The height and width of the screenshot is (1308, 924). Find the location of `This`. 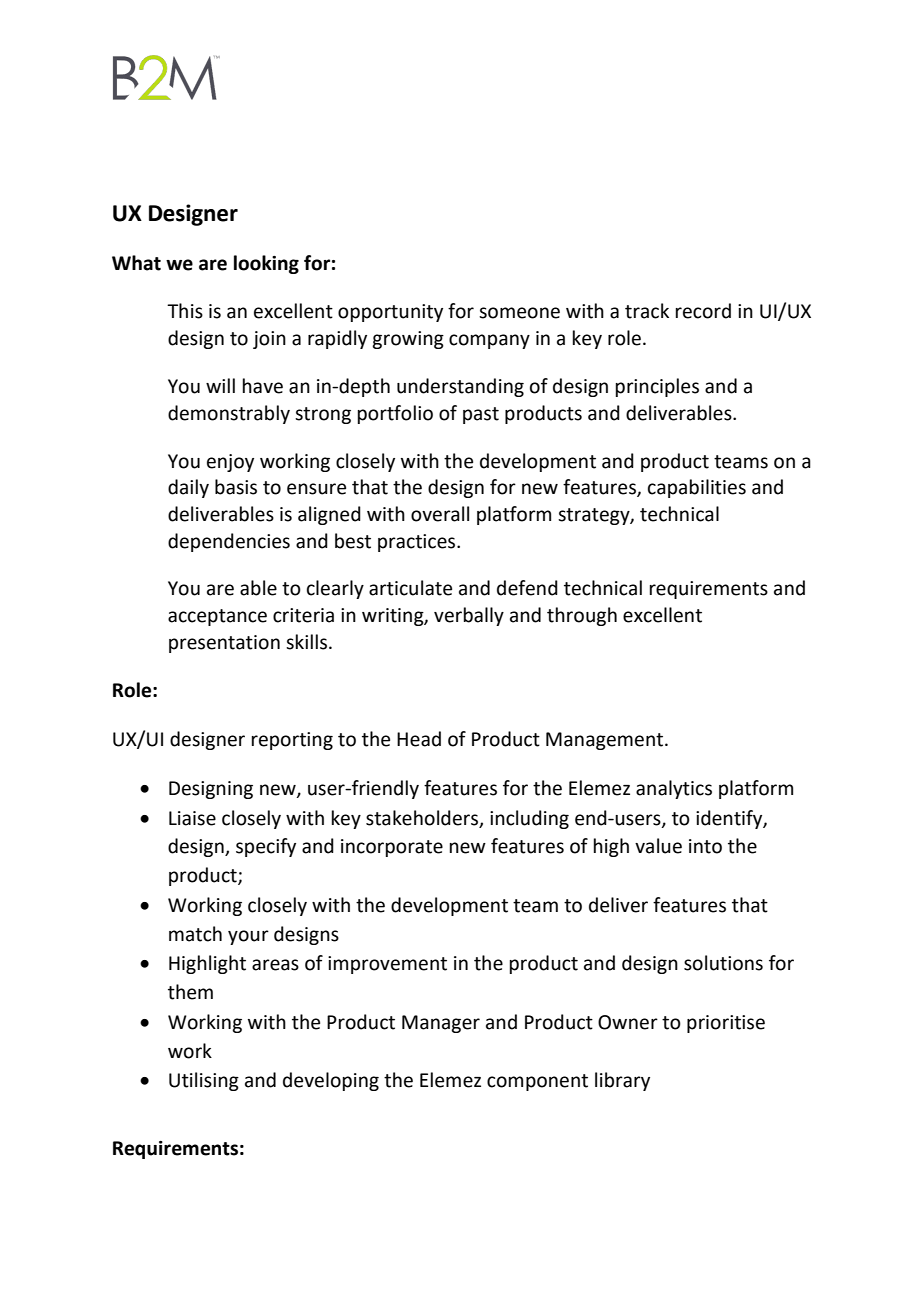

This is located at coordinates (185, 311).
